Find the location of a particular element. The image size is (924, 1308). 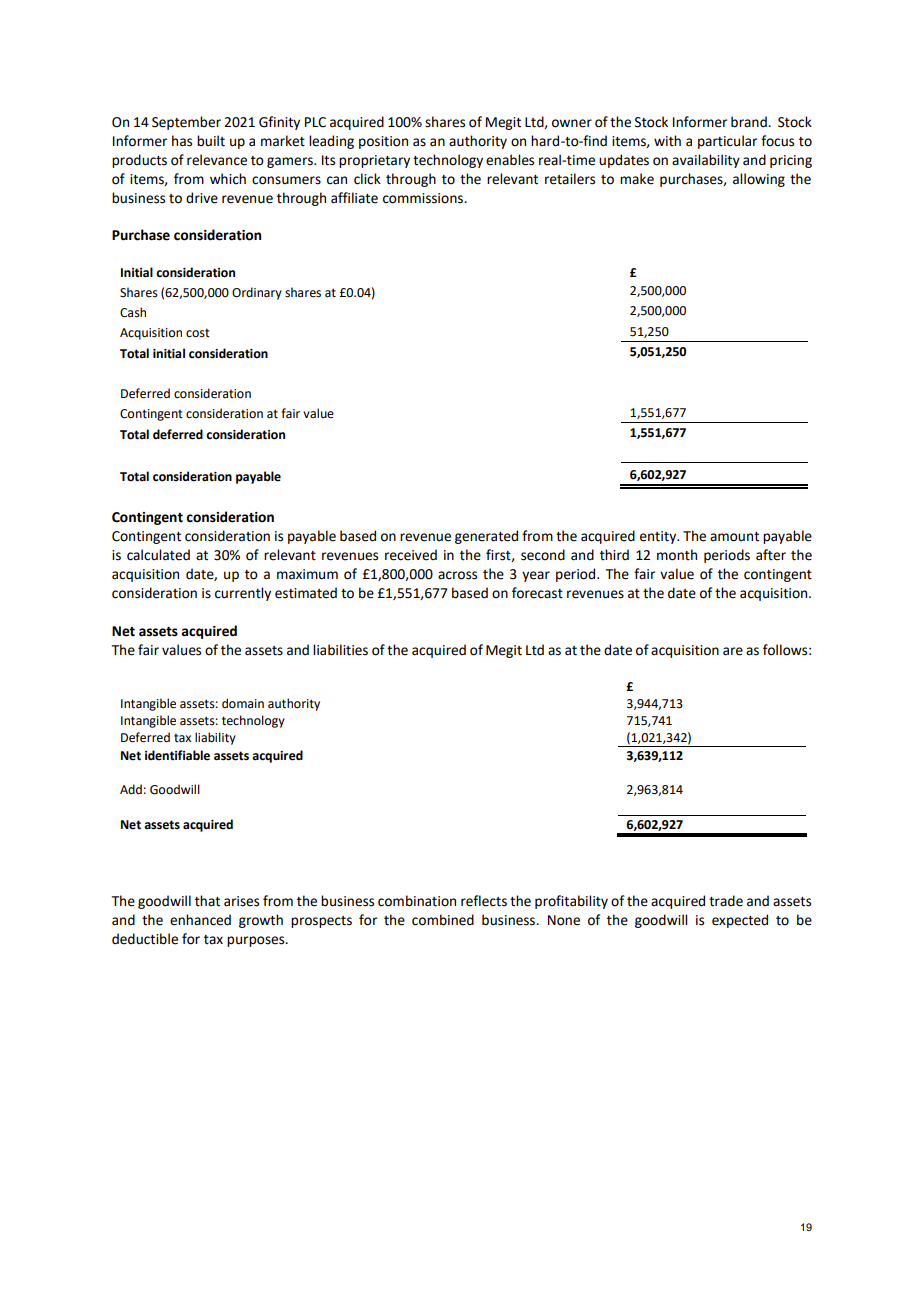

built is located at coordinates (211, 141).
